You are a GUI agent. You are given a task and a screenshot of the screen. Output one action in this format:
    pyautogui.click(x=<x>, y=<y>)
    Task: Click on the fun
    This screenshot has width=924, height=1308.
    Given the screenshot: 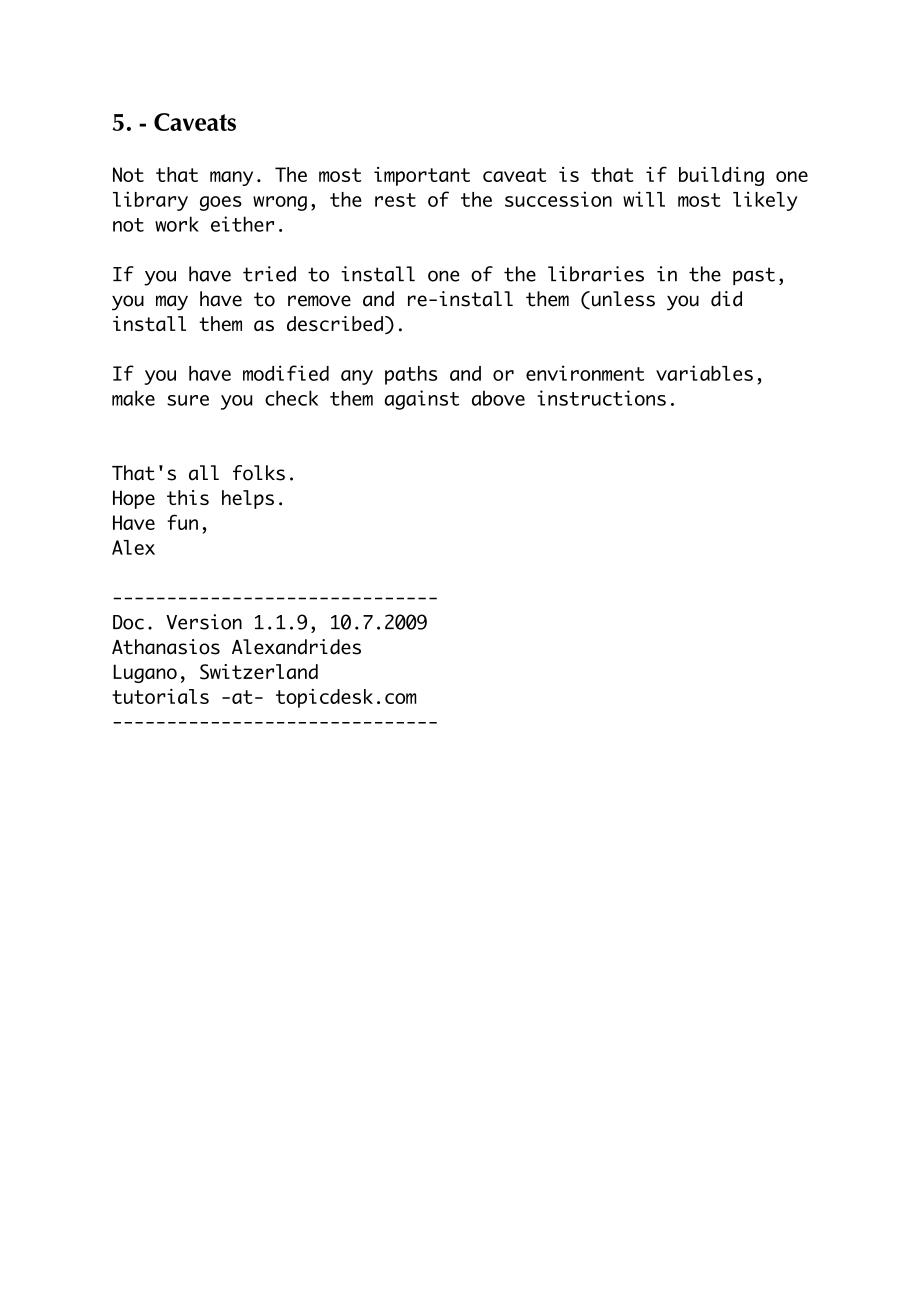 What is the action you would take?
    pyautogui.click(x=182, y=522)
